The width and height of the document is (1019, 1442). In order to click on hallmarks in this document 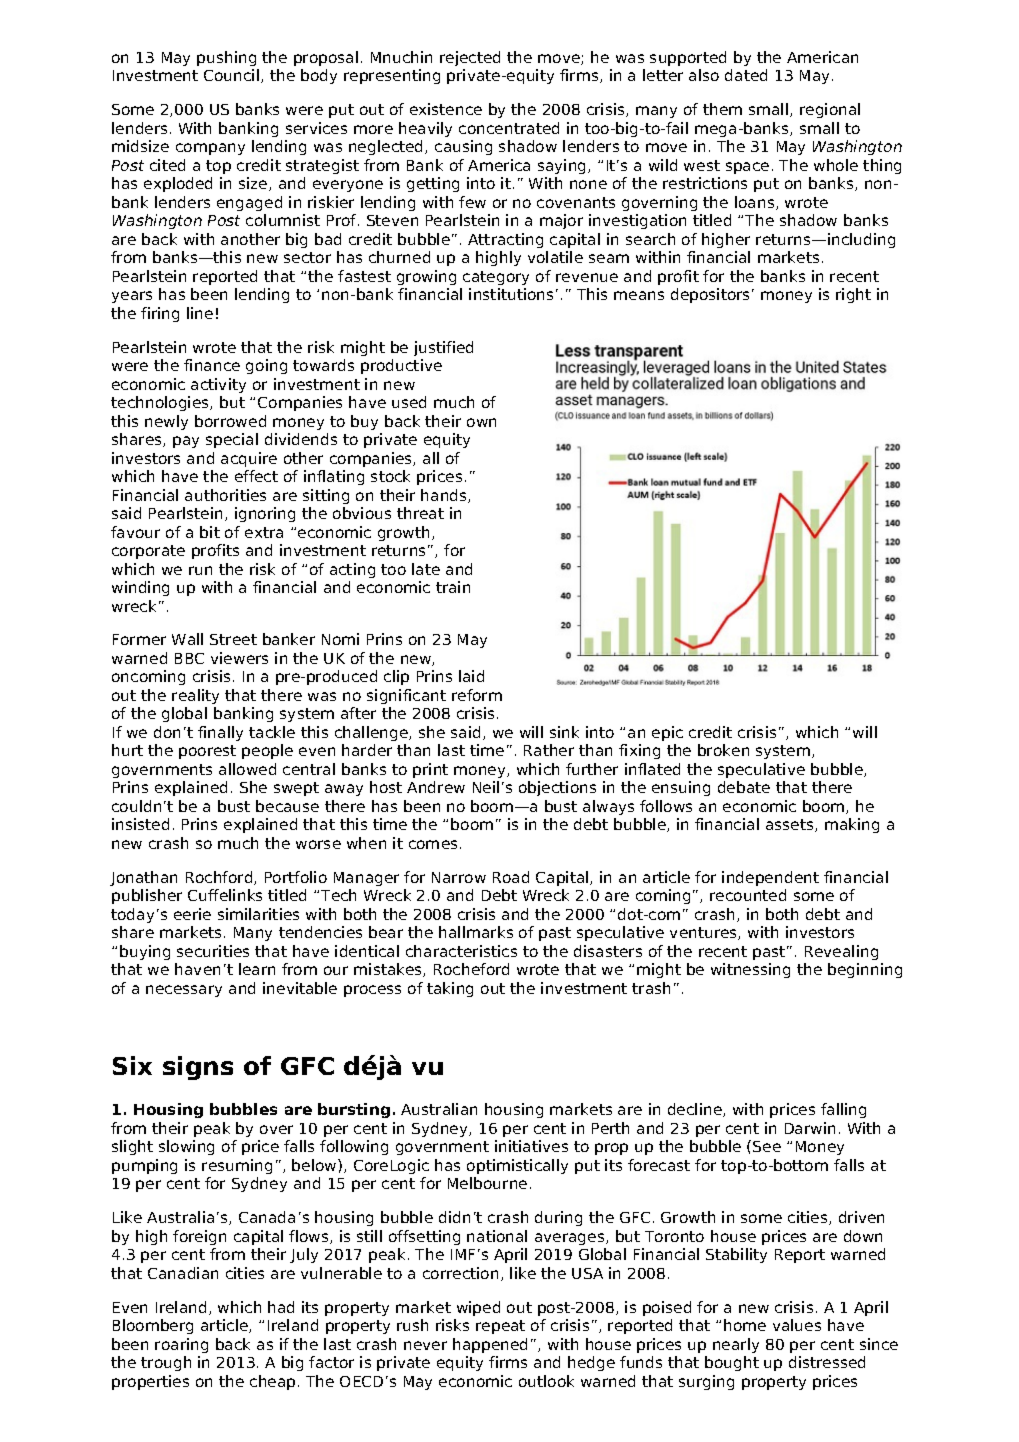, I will do `click(476, 932)`.
